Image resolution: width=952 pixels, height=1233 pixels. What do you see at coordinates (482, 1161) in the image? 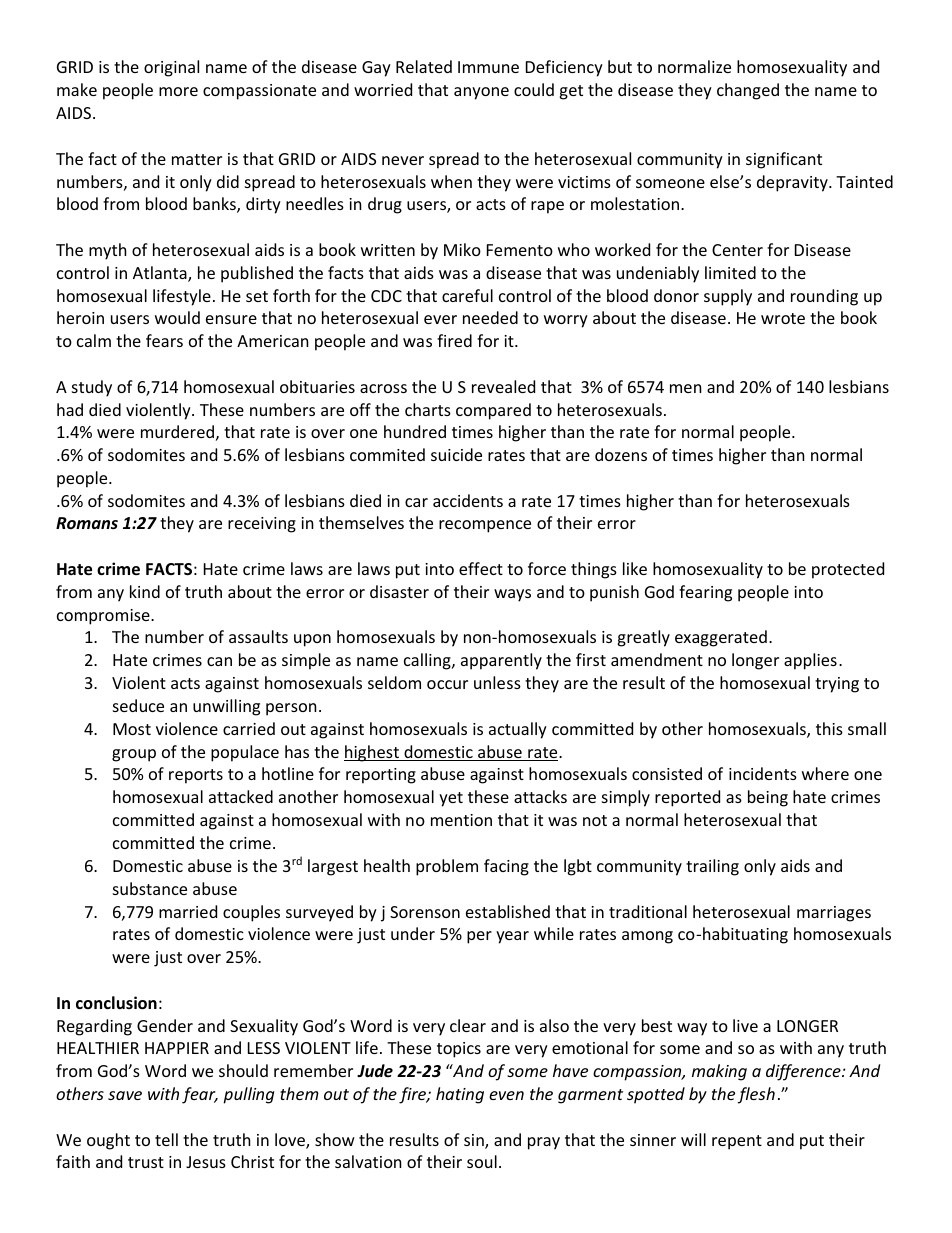
I see `soul` at bounding box center [482, 1161].
